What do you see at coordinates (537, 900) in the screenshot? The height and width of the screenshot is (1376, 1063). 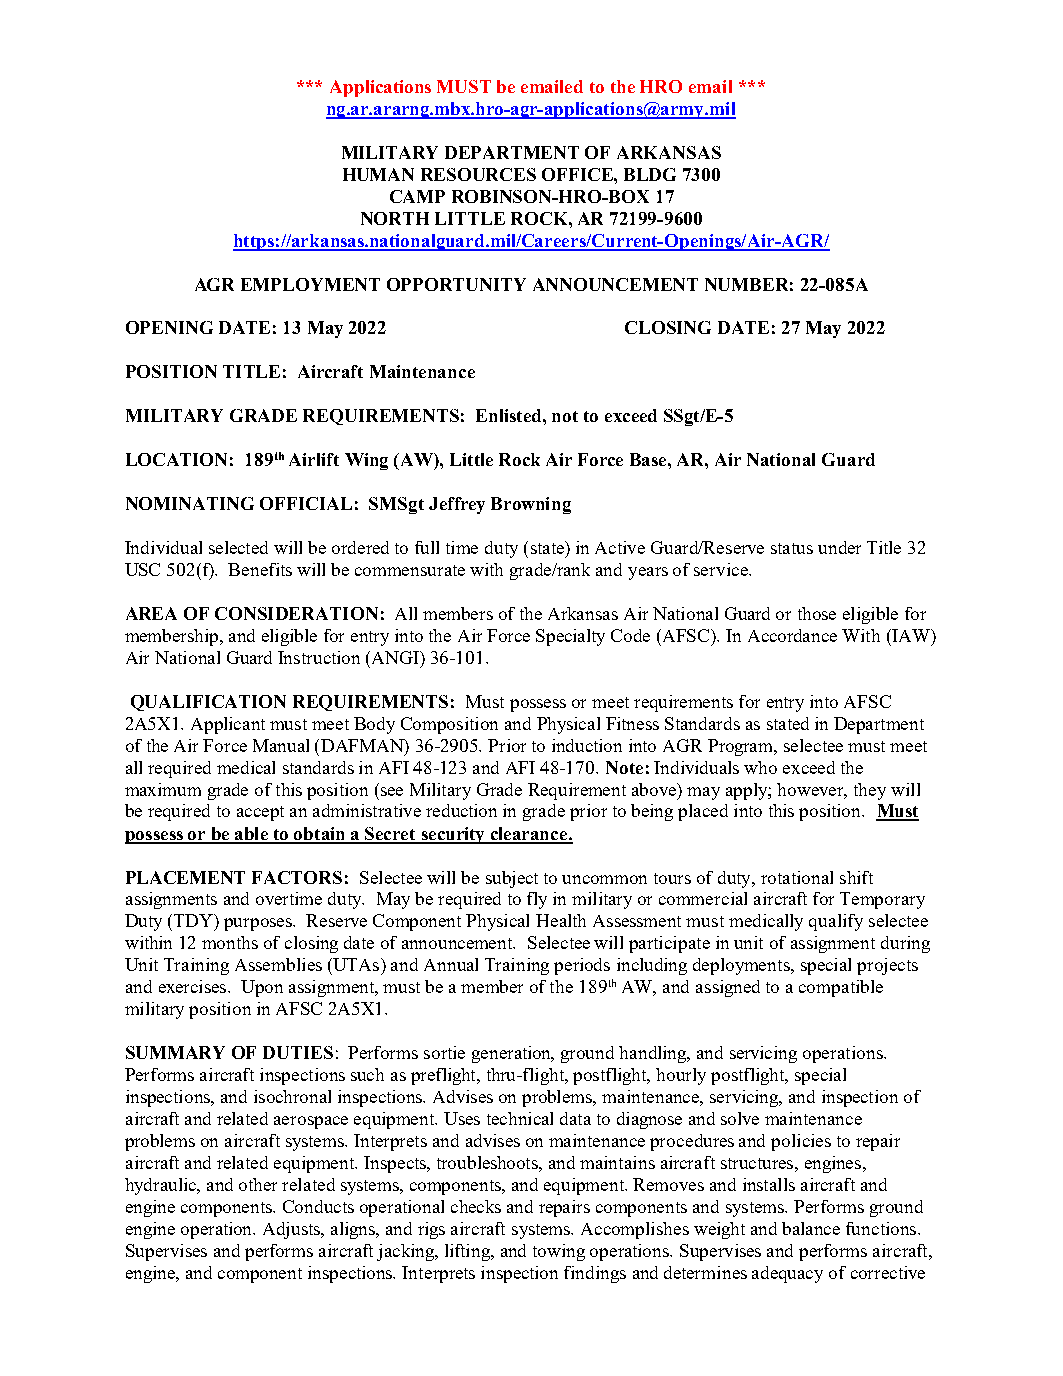 I see `fly` at bounding box center [537, 900].
